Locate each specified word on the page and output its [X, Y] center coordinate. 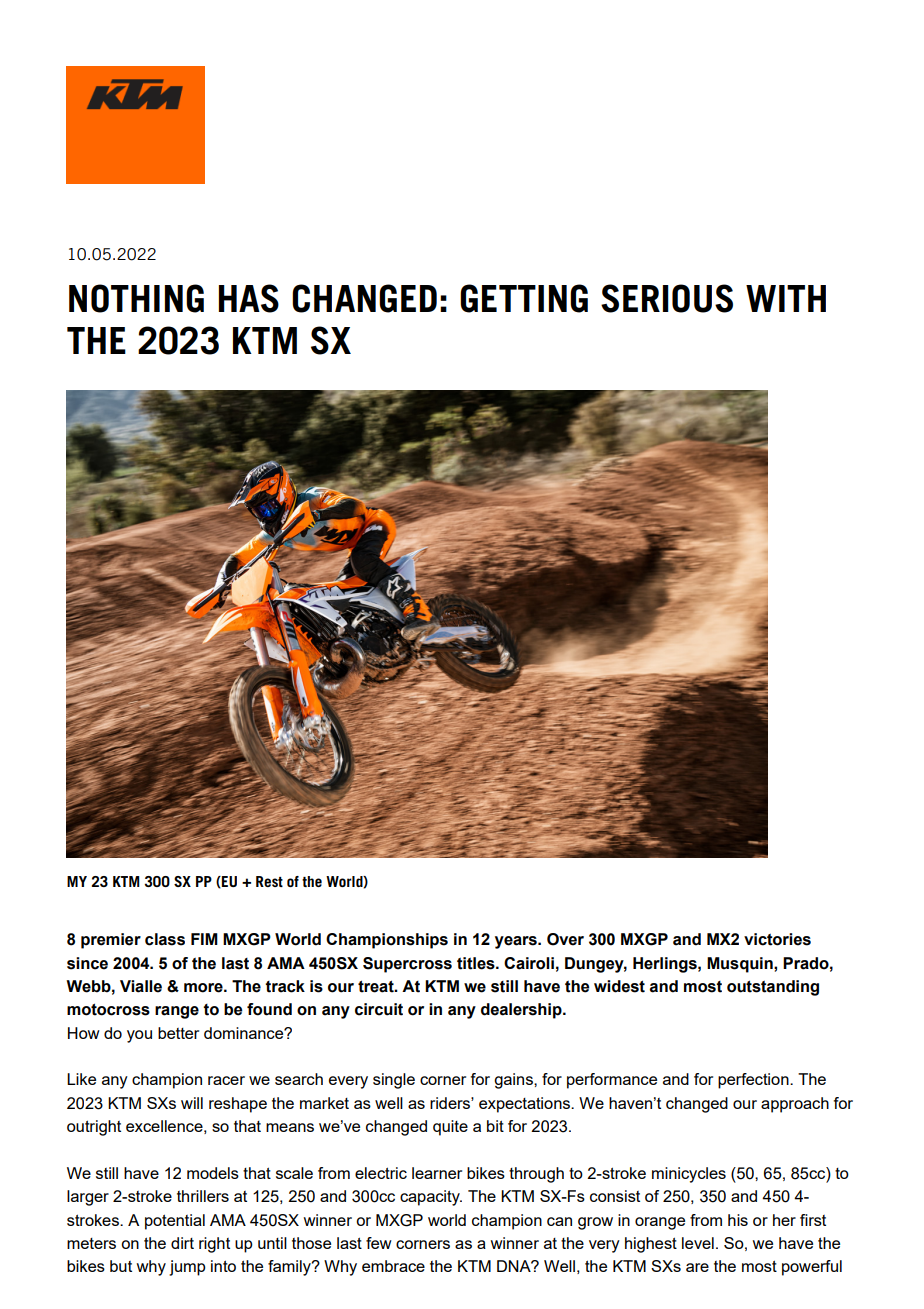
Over [565, 939]
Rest [269, 881]
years [517, 942]
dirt [182, 1243]
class [165, 939]
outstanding [773, 988]
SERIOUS [667, 298]
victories [777, 939]
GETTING [524, 298]
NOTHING [136, 298]
